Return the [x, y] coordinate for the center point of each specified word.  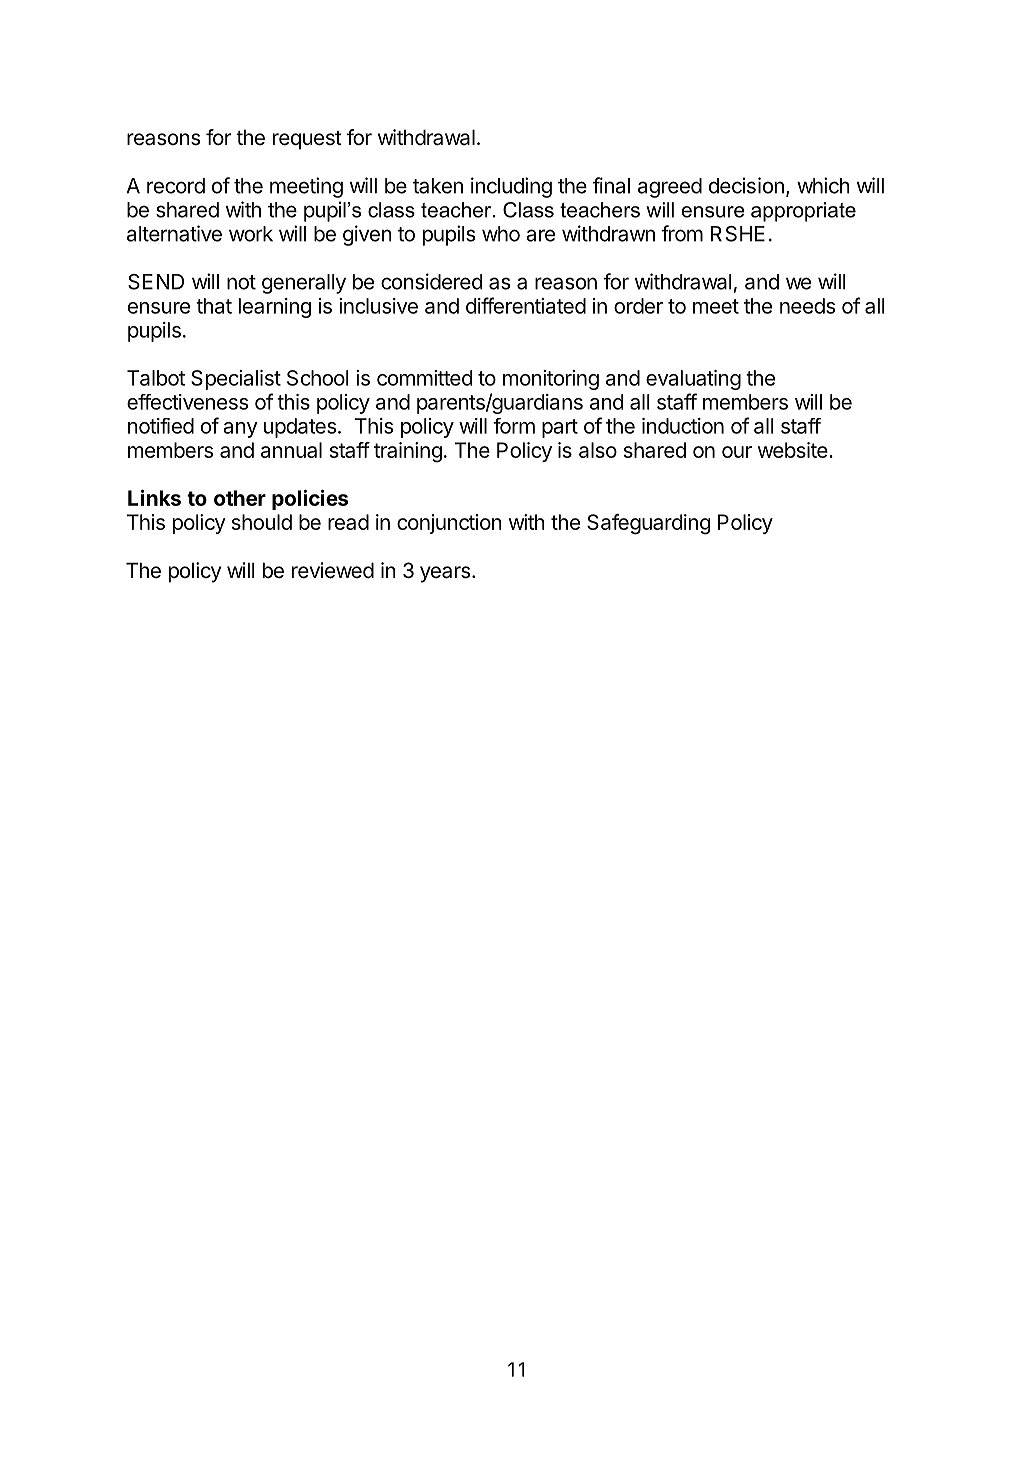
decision [746, 185]
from [682, 233]
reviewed [333, 570]
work [251, 234]
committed [424, 378]
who [501, 234]
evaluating [693, 380]
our [737, 452]
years [445, 574]
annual [291, 450]
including [511, 187]
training [408, 452]
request [307, 140]
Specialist [236, 380]
